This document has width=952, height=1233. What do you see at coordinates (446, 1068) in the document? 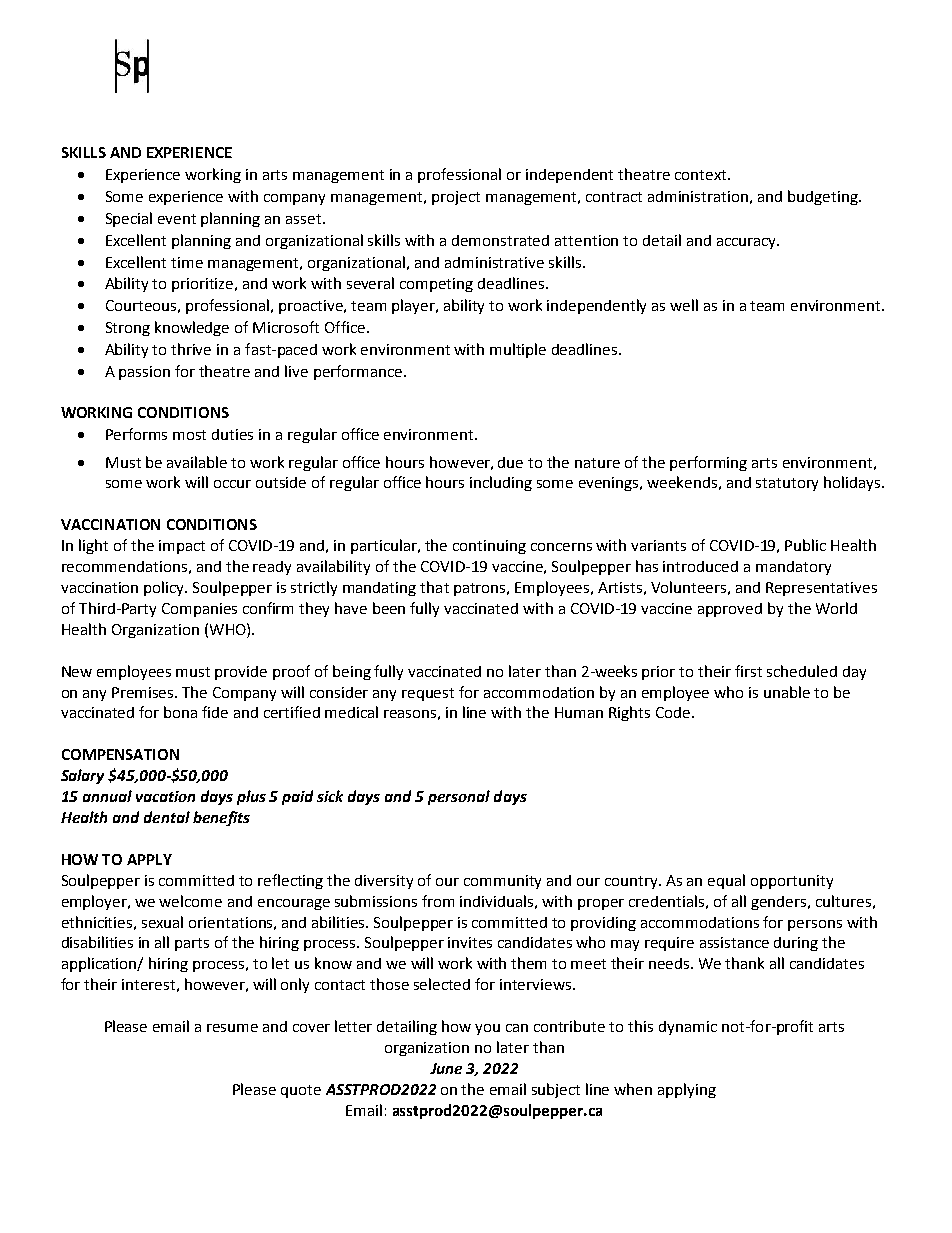
I see `June` at bounding box center [446, 1068].
